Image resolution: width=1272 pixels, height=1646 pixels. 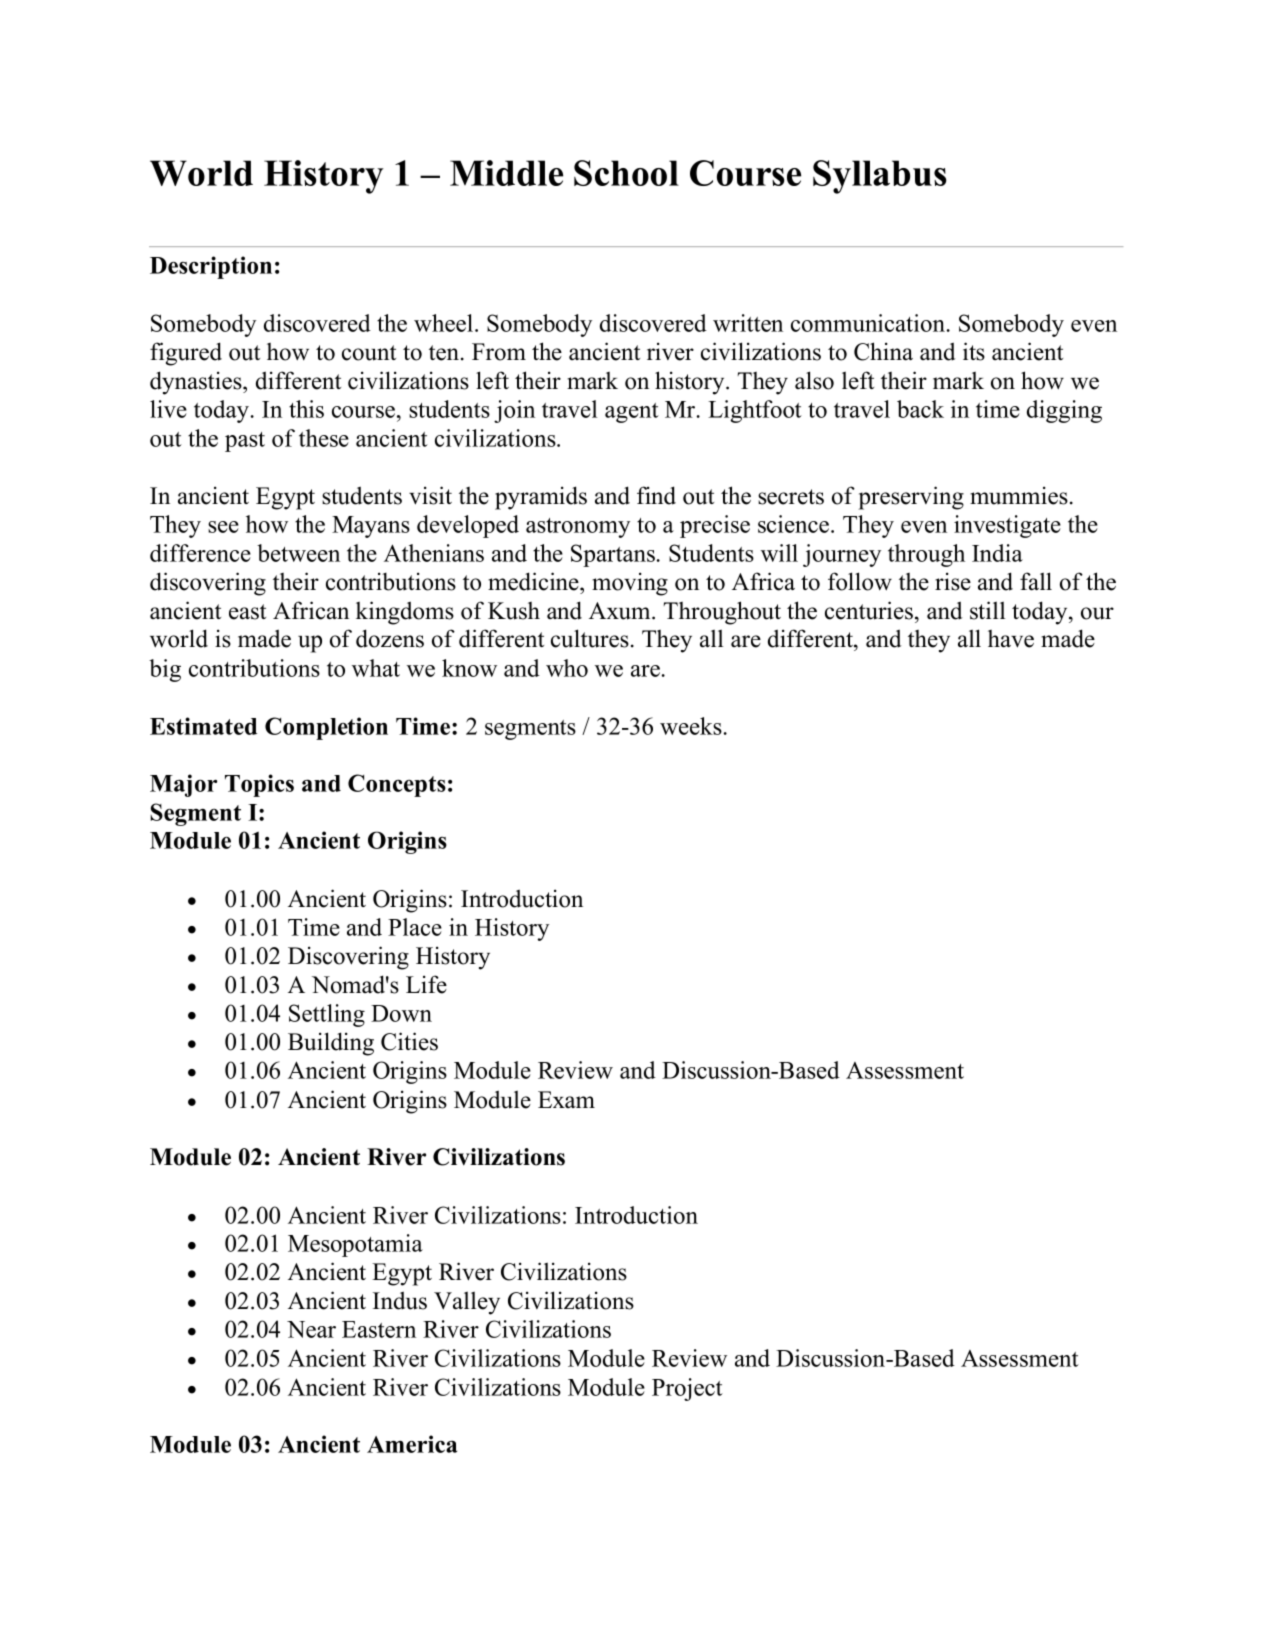 What do you see at coordinates (311, 1329) in the screenshot?
I see `Near` at bounding box center [311, 1329].
